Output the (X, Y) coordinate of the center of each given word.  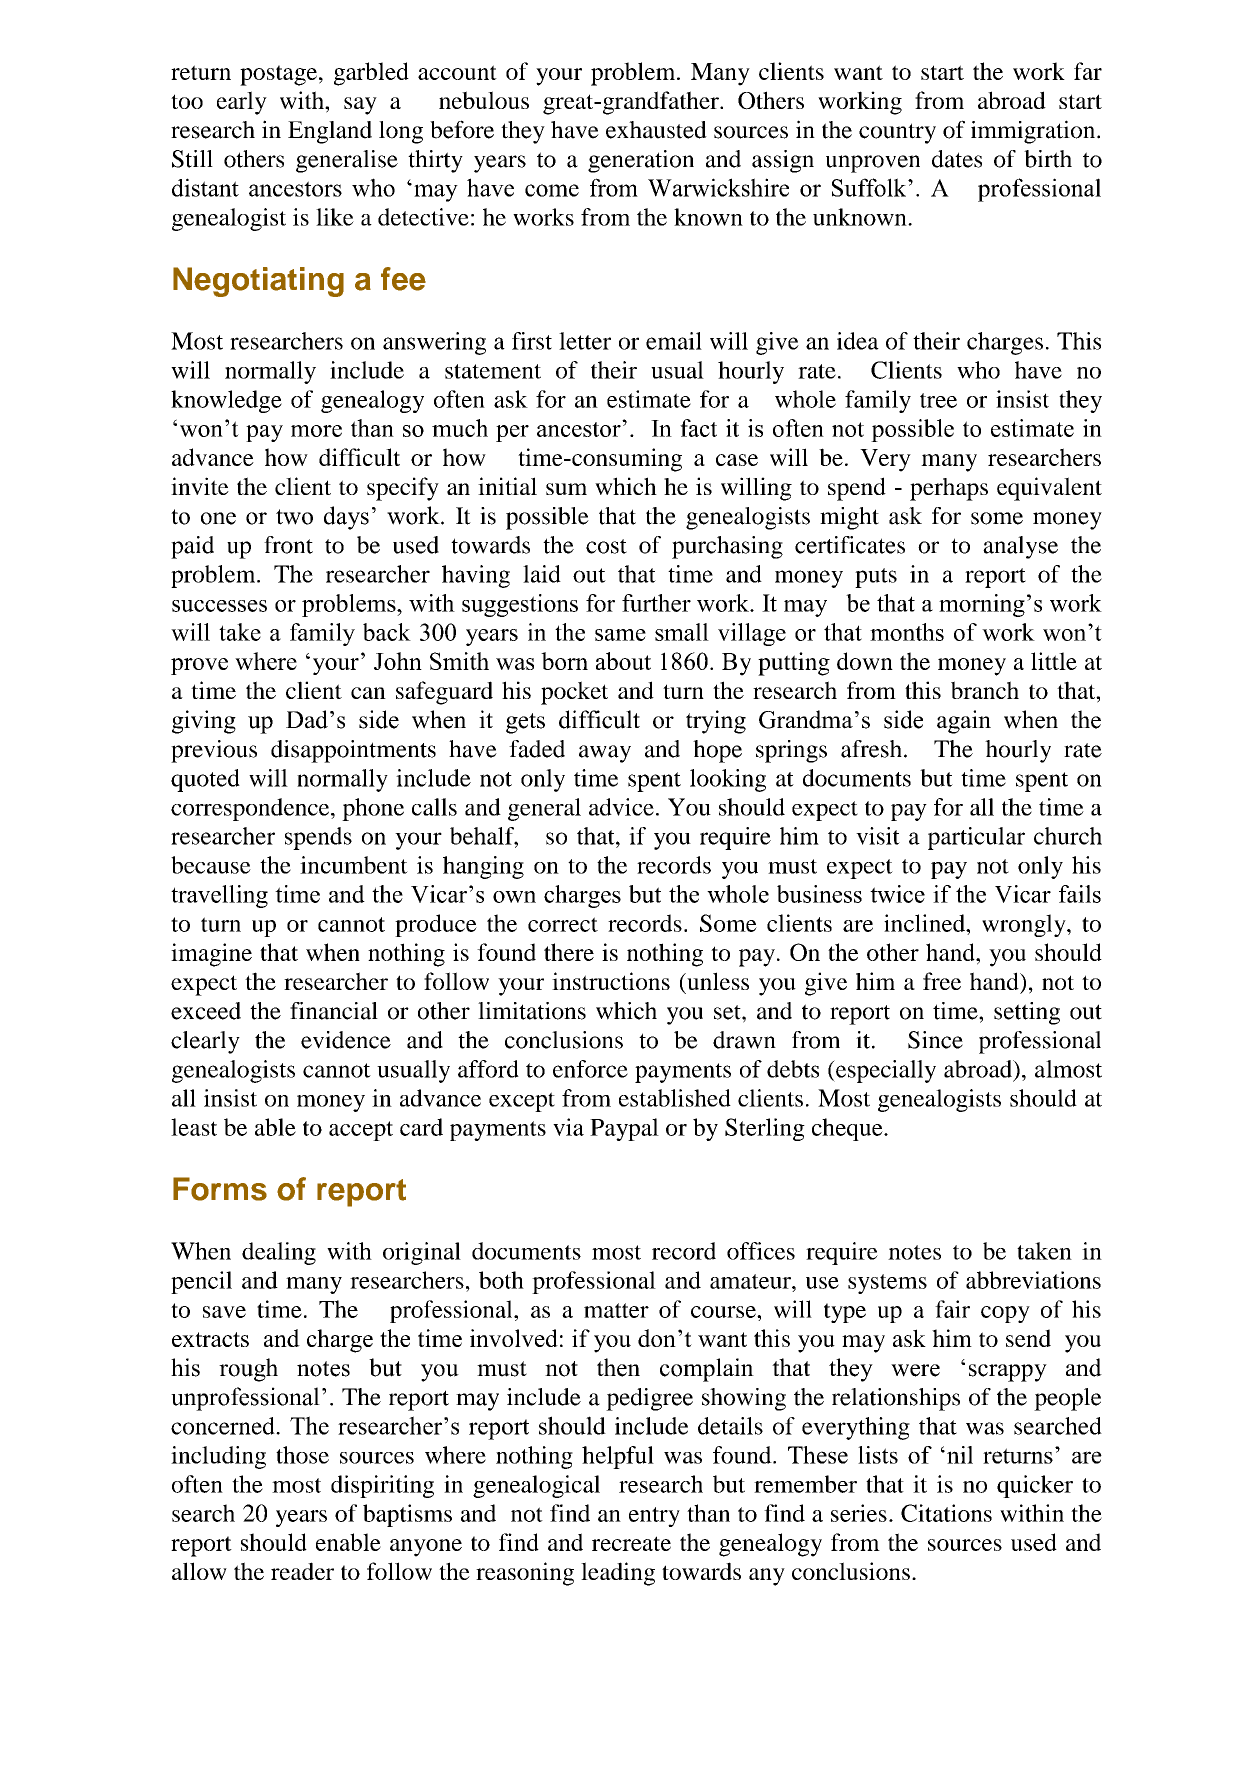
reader (302, 1571)
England (330, 132)
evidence (346, 1040)
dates (957, 159)
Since (935, 1040)
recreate (631, 1543)
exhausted (656, 130)
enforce (590, 1069)
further (656, 603)
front (288, 545)
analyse (1020, 547)
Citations (946, 1513)
